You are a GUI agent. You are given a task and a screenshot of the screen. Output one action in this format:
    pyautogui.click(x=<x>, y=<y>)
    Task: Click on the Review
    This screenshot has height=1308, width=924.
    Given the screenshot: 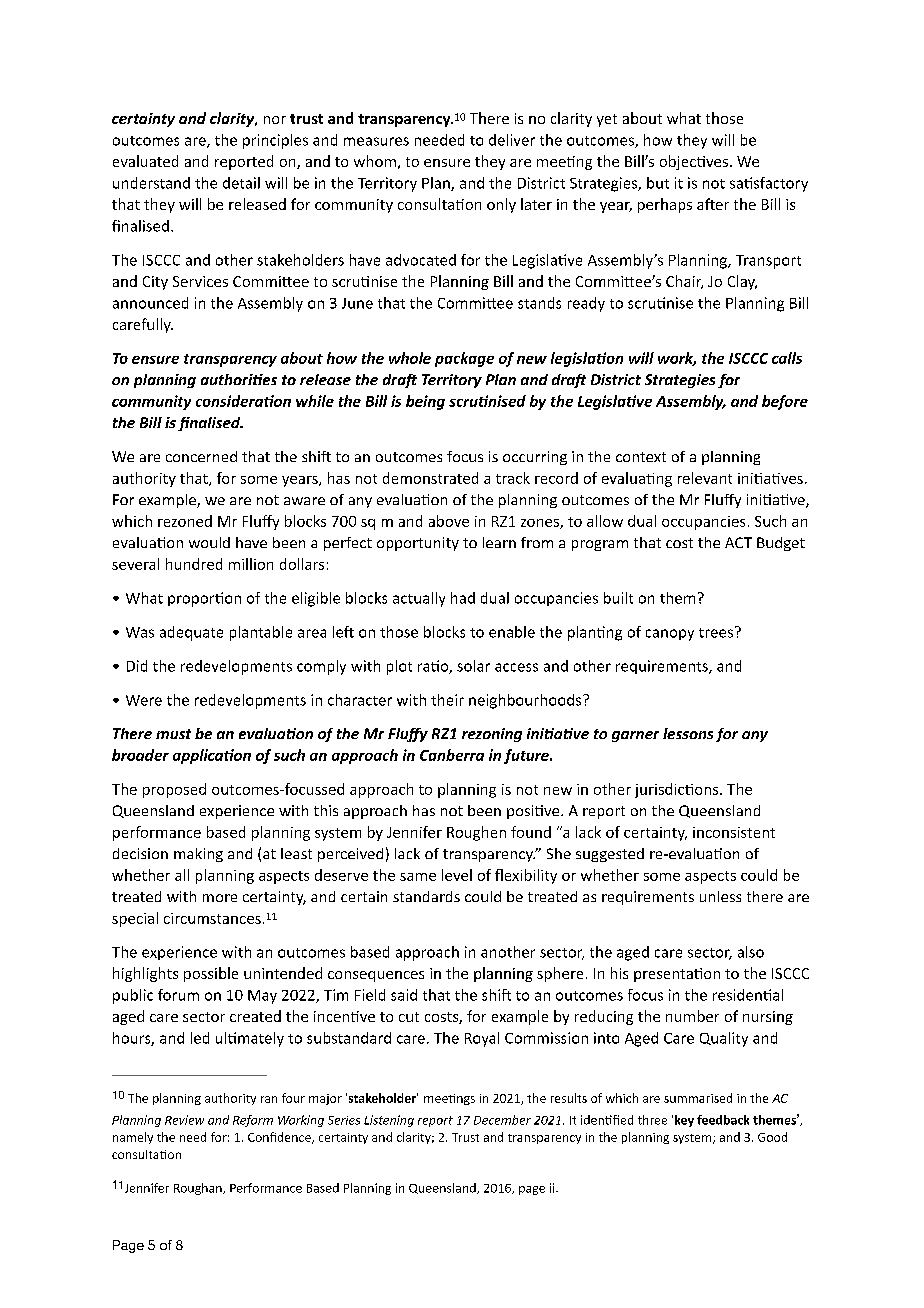 What is the action you would take?
    pyautogui.click(x=184, y=1120)
